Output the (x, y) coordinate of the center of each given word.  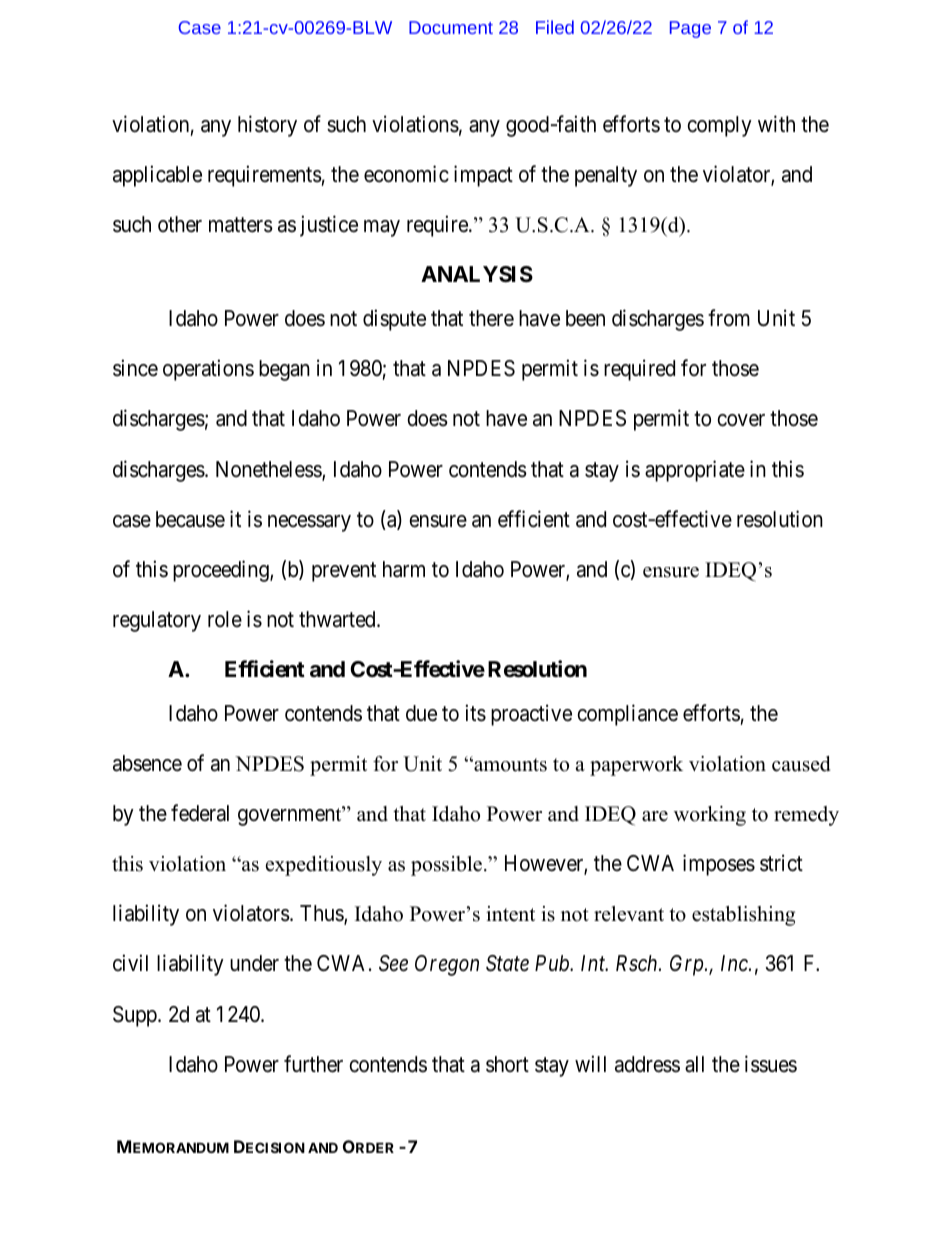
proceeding (222, 571)
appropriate (695, 471)
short (507, 1064)
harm (404, 569)
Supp (136, 1016)
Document (451, 27)
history (267, 126)
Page (690, 29)
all (694, 1064)
